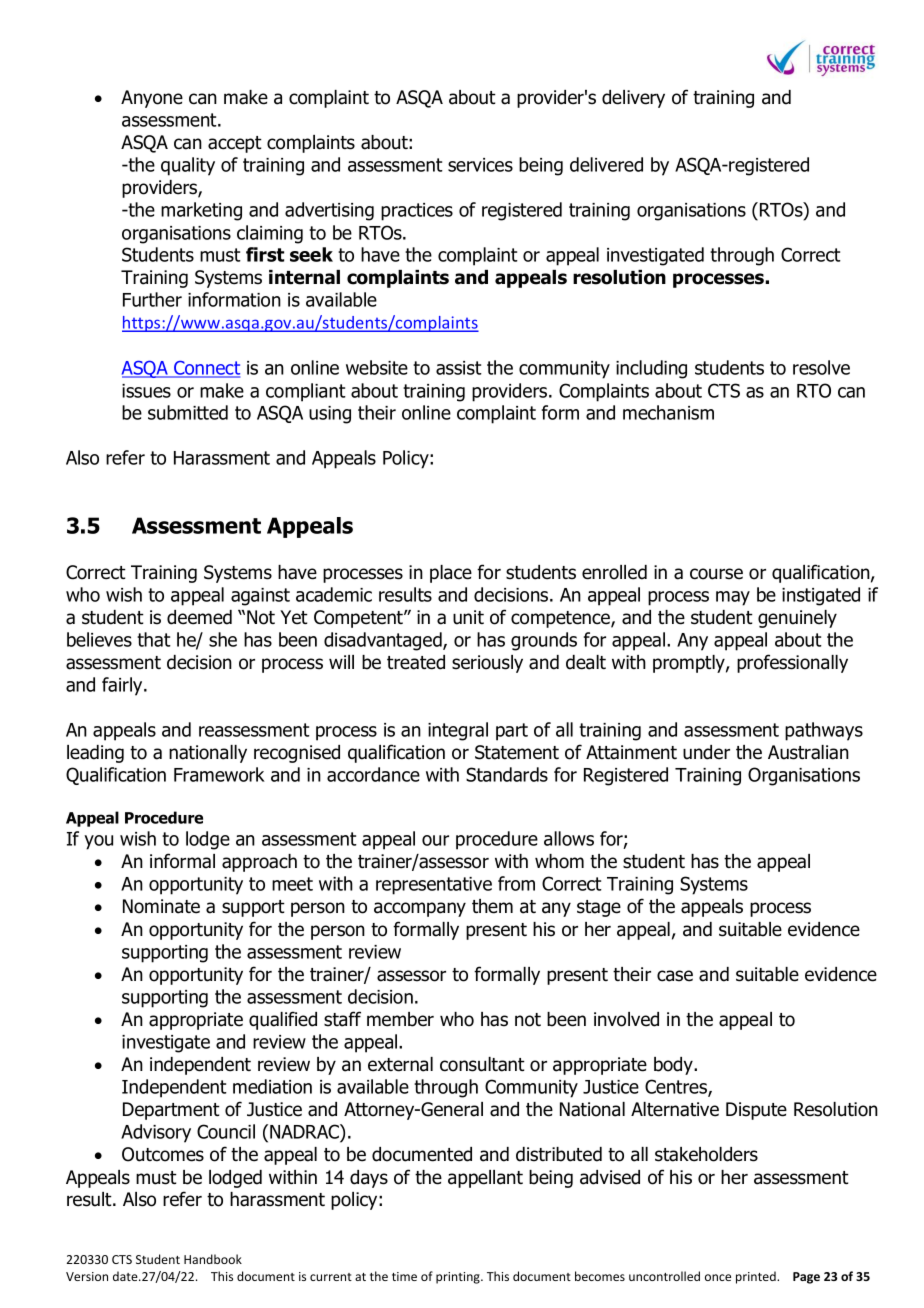 The height and width of the screenshot is (1308, 924). What do you see at coordinates (633, 99) in the screenshot?
I see `delivery` at bounding box center [633, 99].
